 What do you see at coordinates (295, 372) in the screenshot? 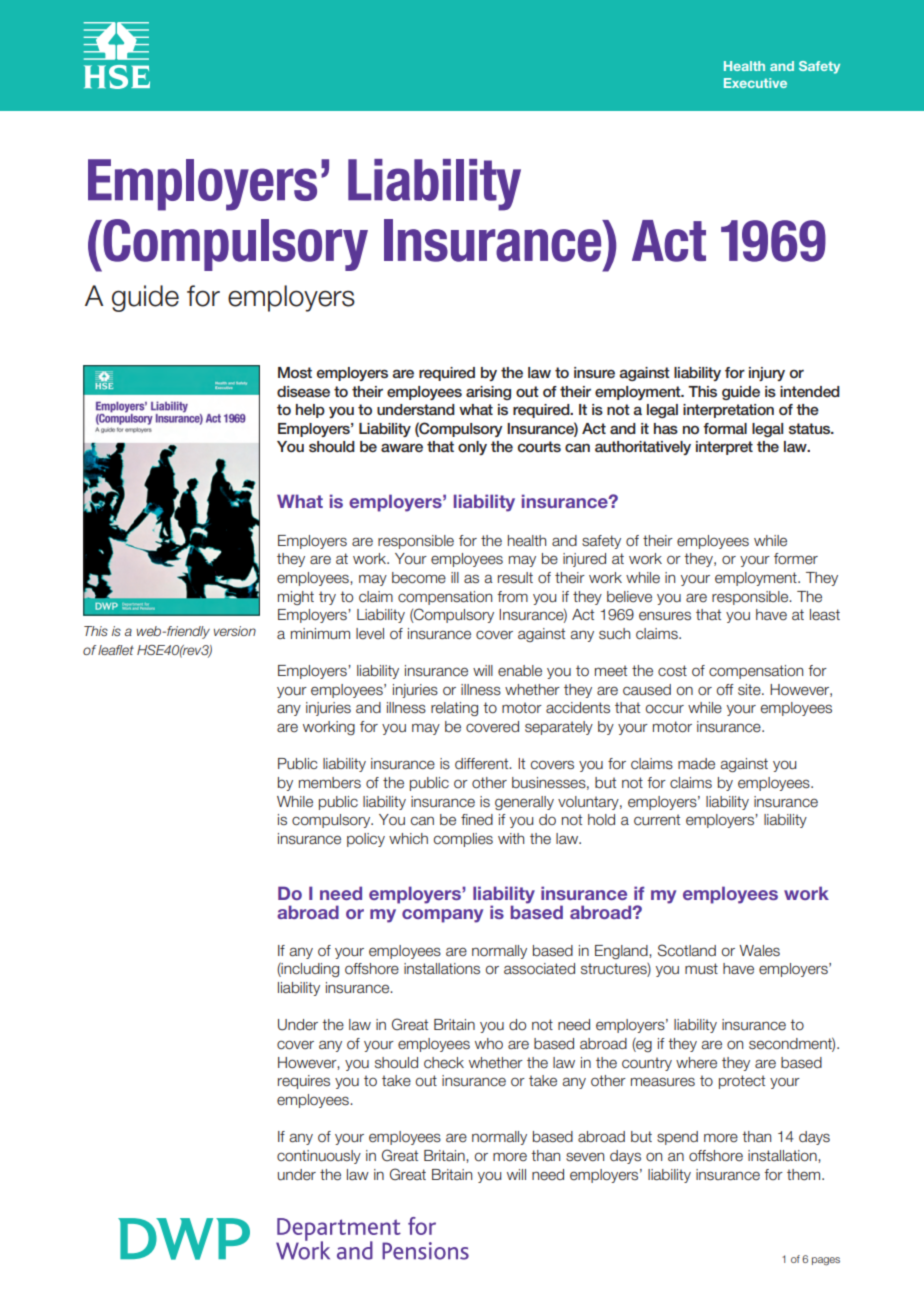
I see `Most` at bounding box center [295, 372].
